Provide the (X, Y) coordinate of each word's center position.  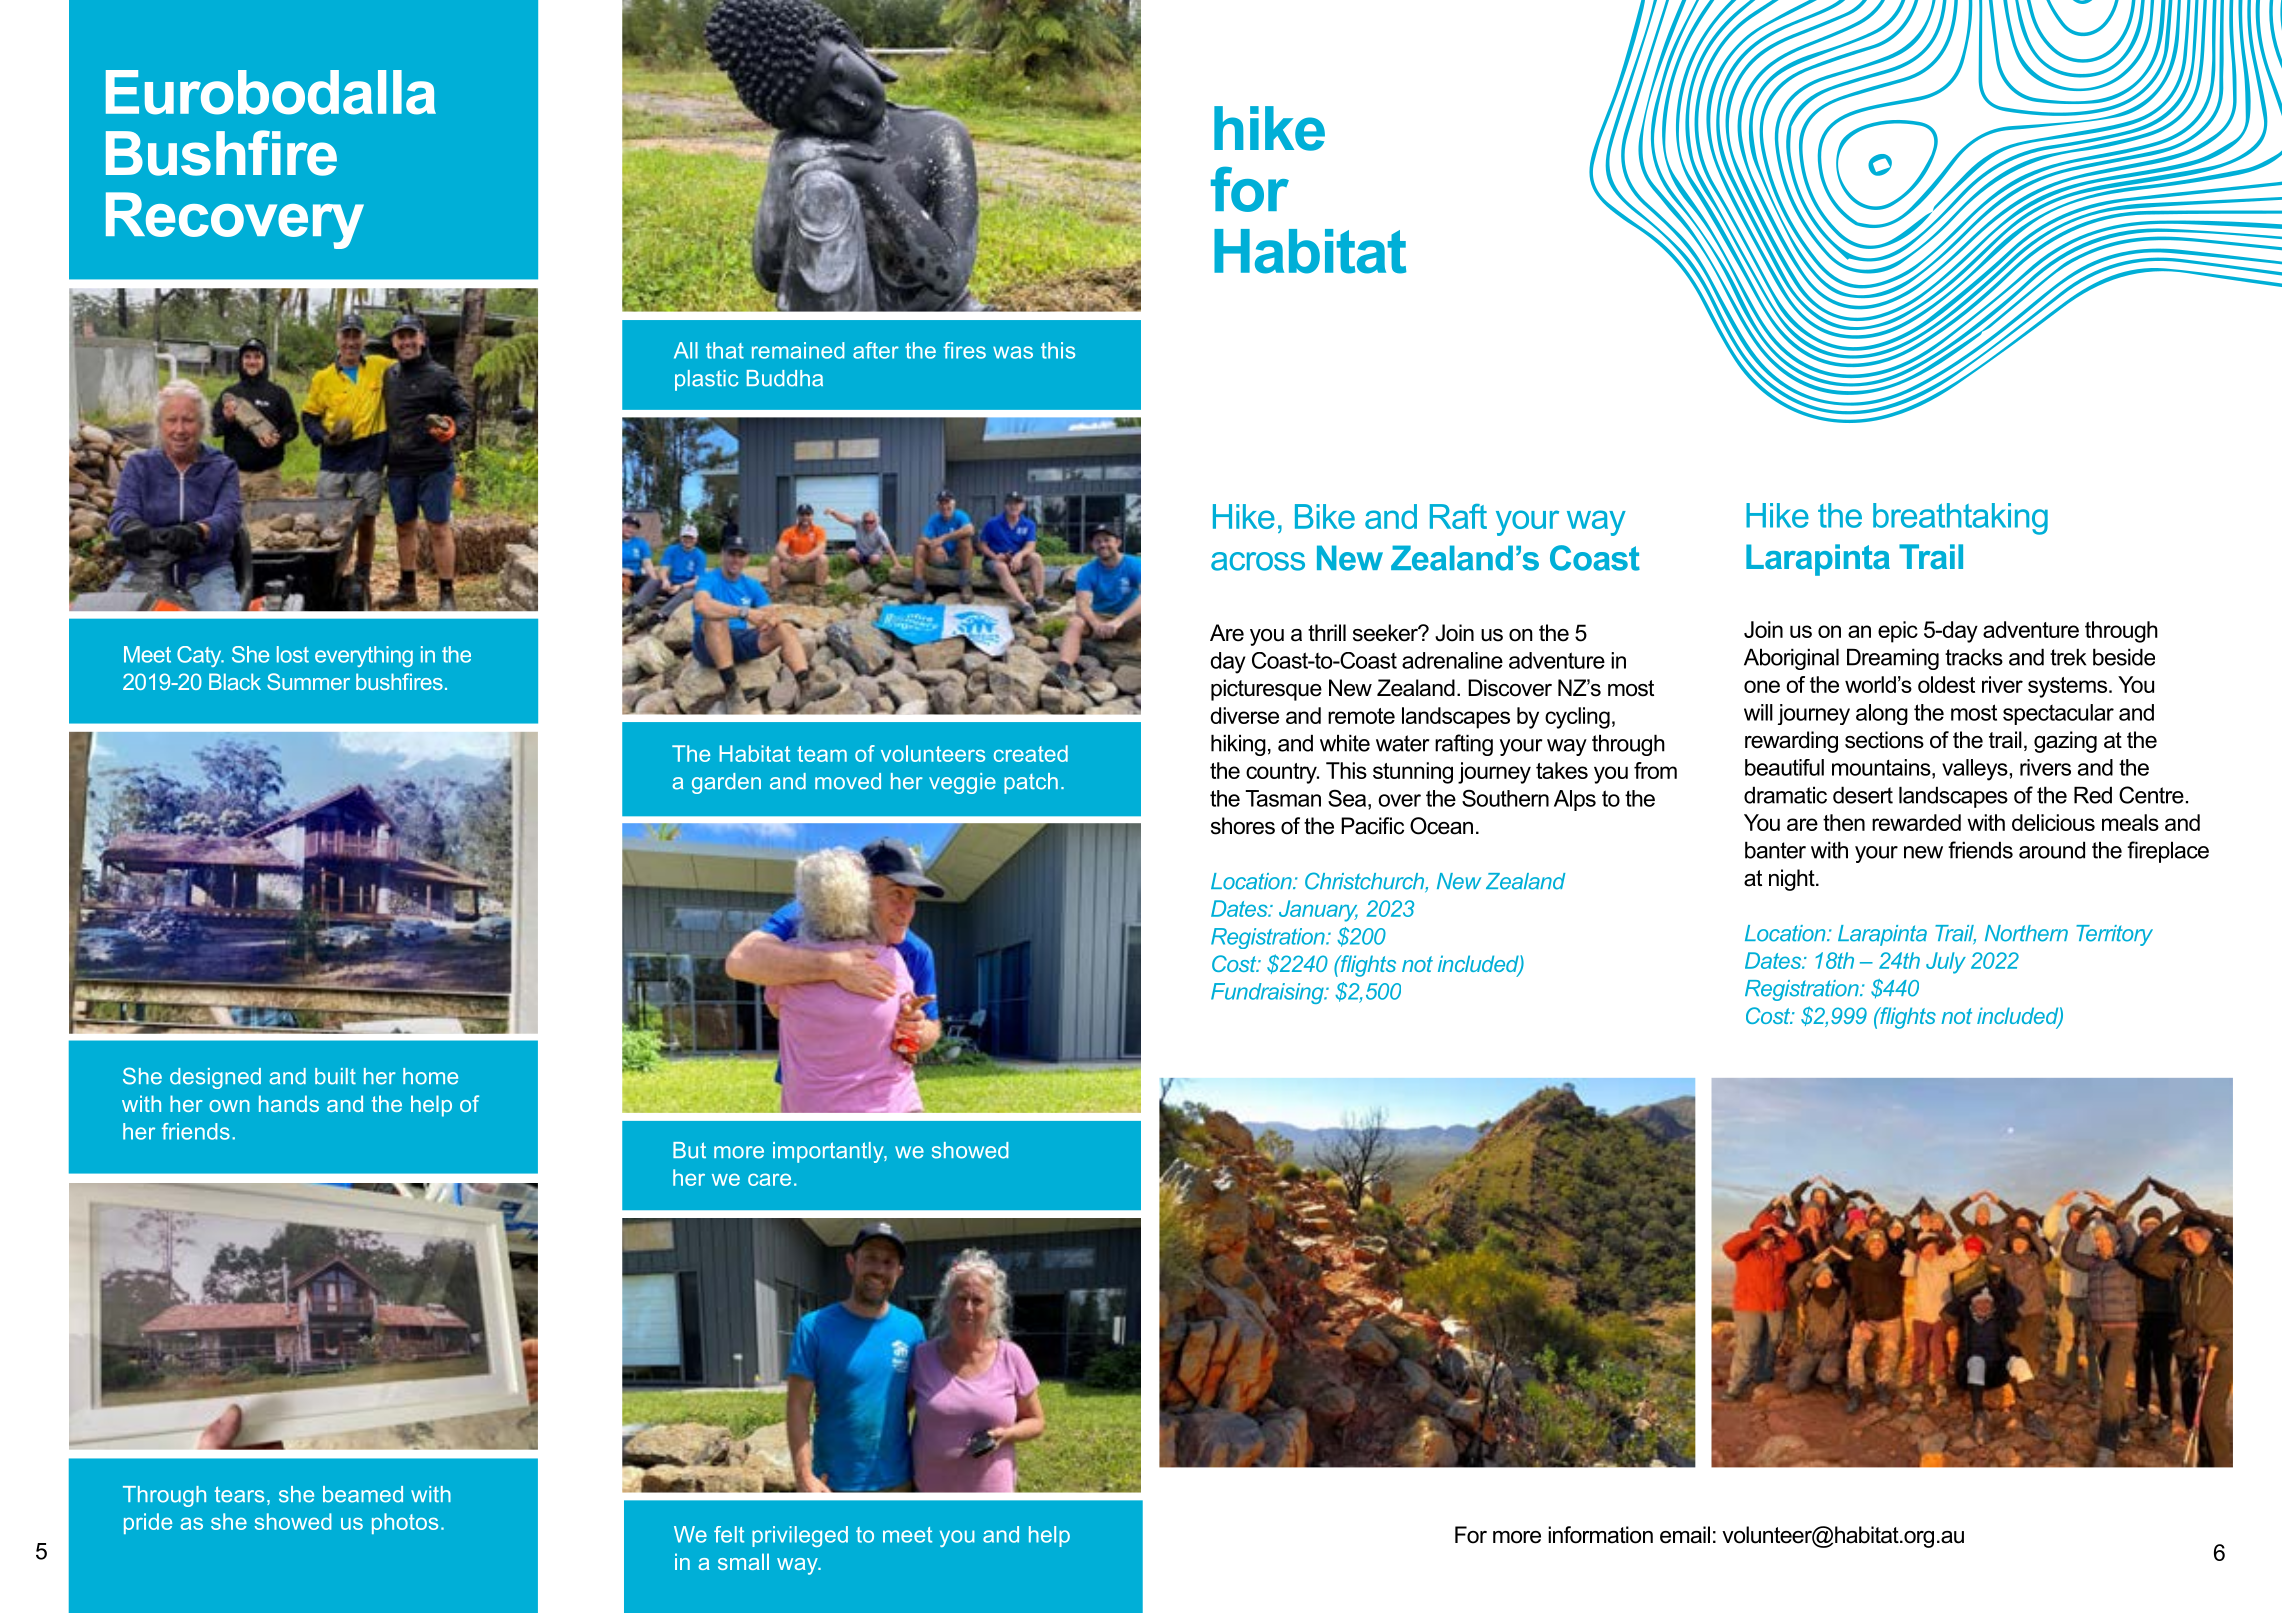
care (769, 1179)
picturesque (1266, 690)
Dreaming (1893, 659)
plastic (706, 380)
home (430, 1076)
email (1685, 1535)
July (1946, 963)
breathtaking (1960, 519)
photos (405, 1523)
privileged (800, 1536)
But (689, 1150)
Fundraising (1268, 993)
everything (364, 656)
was (1013, 352)
